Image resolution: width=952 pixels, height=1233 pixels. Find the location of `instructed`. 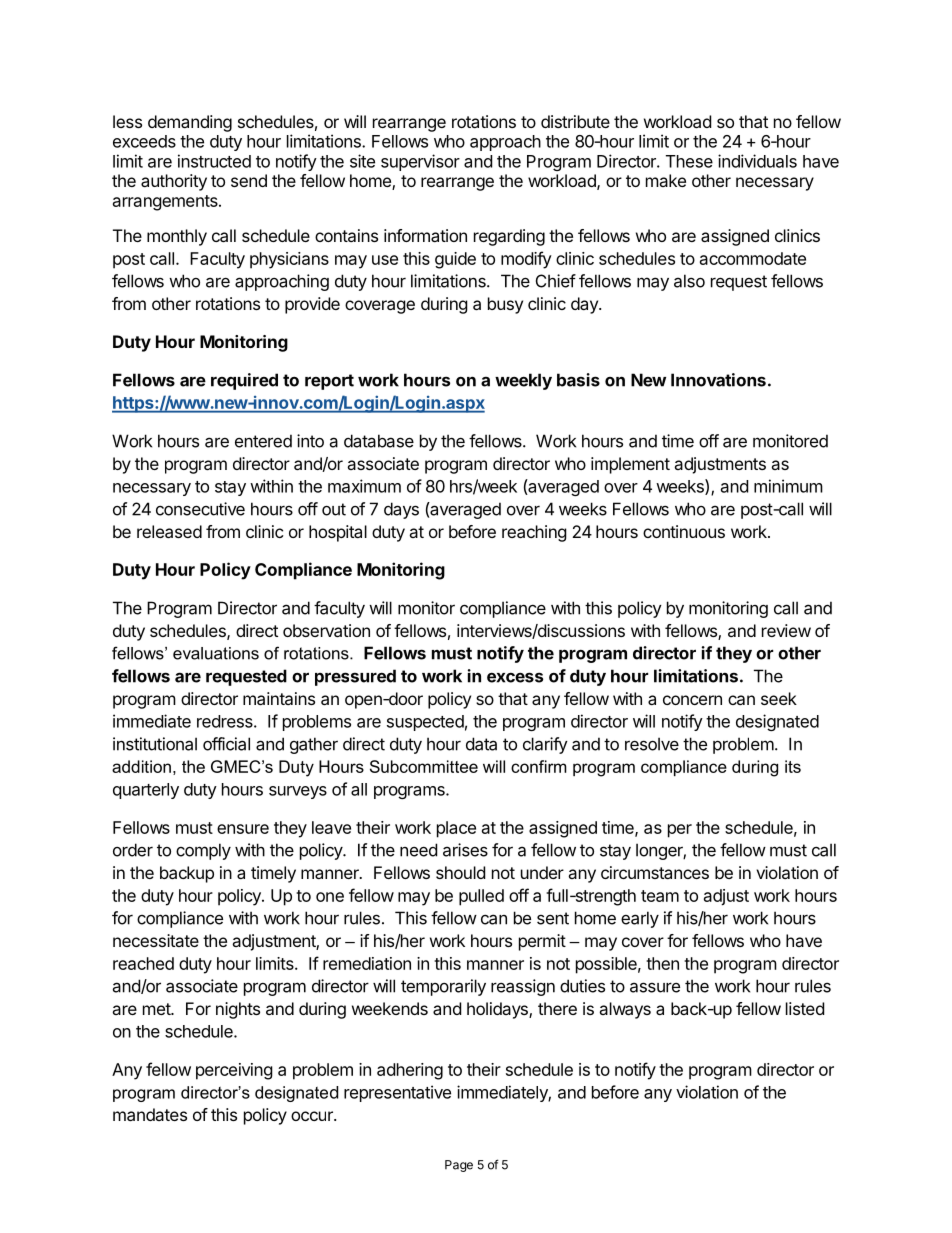

instructed is located at coordinates (214, 161).
